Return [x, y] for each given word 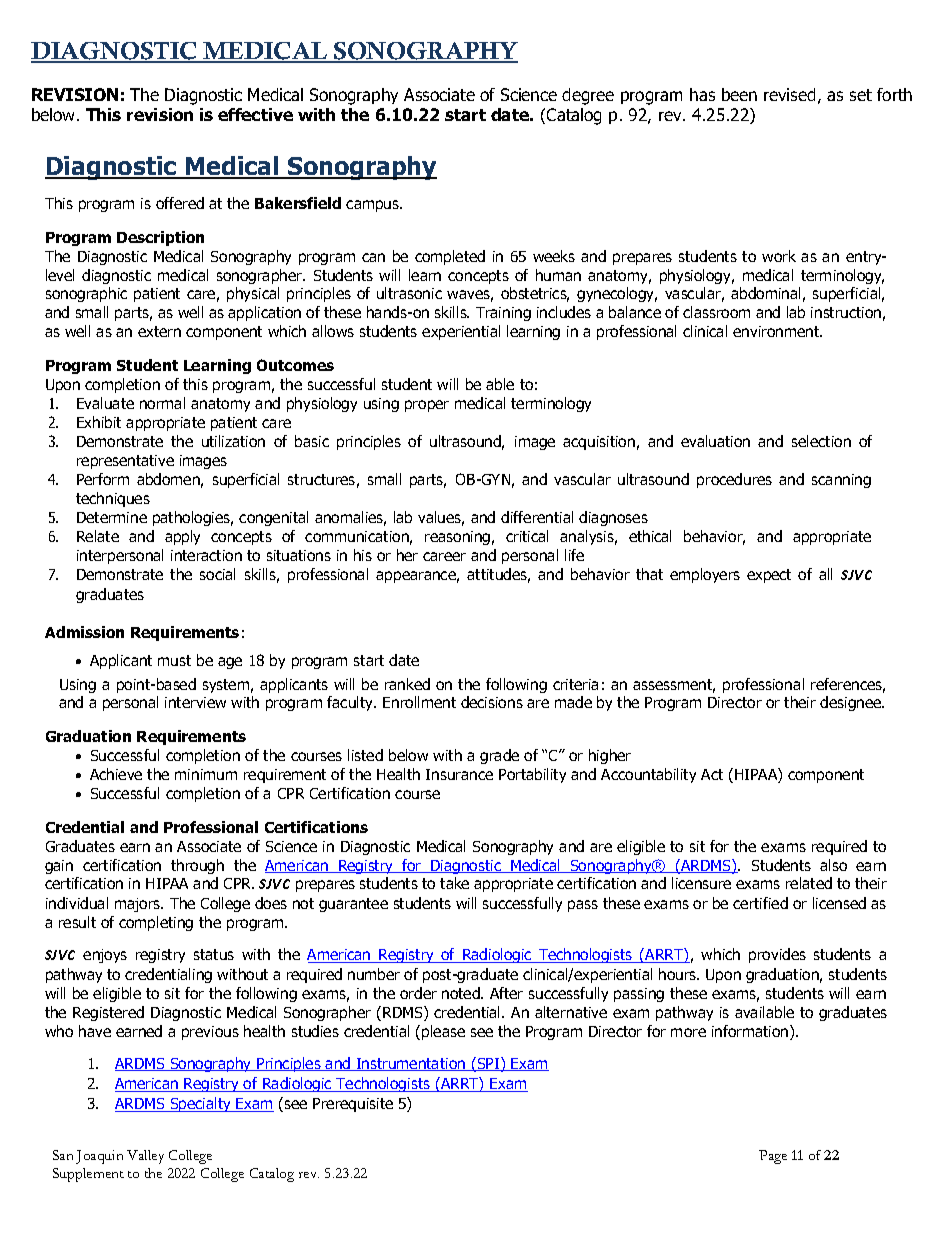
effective [255, 114]
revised [789, 94]
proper [427, 406]
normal [162, 403]
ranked [407, 684]
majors [139, 905]
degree [588, 96]
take [454, 883]
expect [769, 576]
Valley [145, 1157]
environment [777, 331]
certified [760, 903]
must [174, 660]
